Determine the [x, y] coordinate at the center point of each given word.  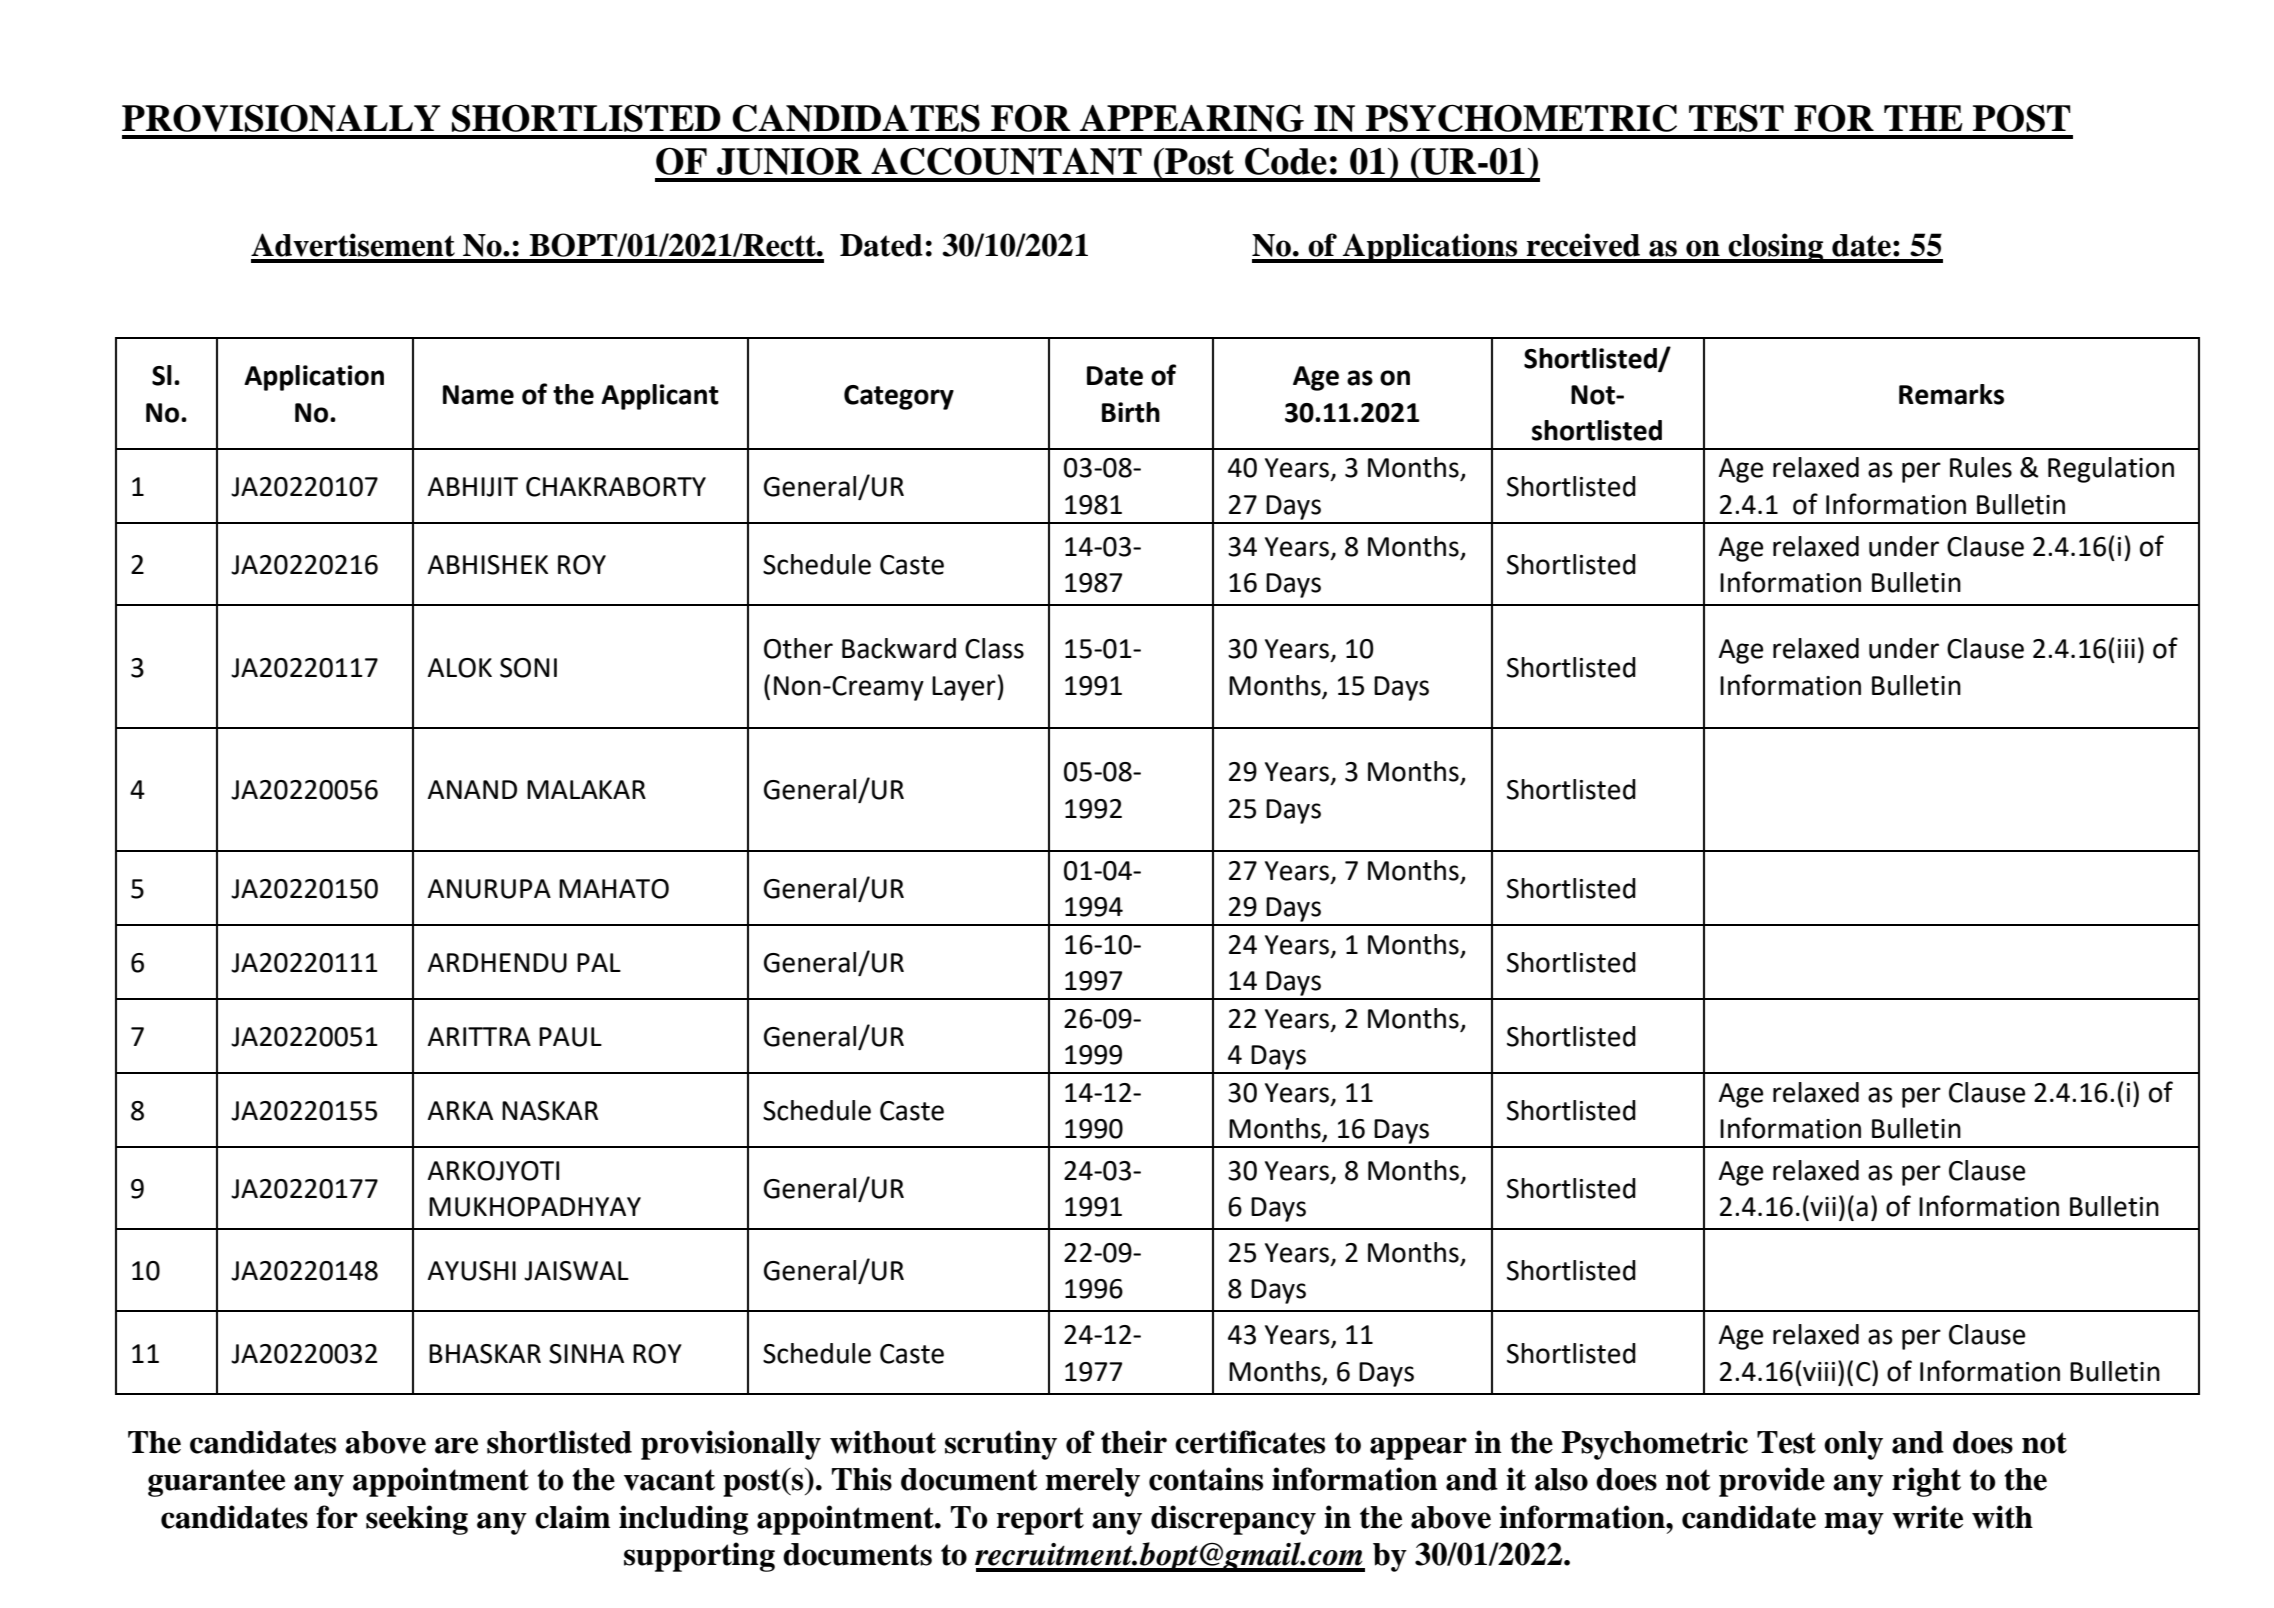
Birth [1131, 412]
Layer [965, 688]
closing [1776, 248]
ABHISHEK [487, 565]
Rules [1981, 467]
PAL [599, 962]
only [1853, 1445]
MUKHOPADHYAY [535, 1207]
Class [994, 648]
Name [478, 395]
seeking [417, 1520]
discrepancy [1233, 1520]
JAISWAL [576, 1271]
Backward [899, 648]
